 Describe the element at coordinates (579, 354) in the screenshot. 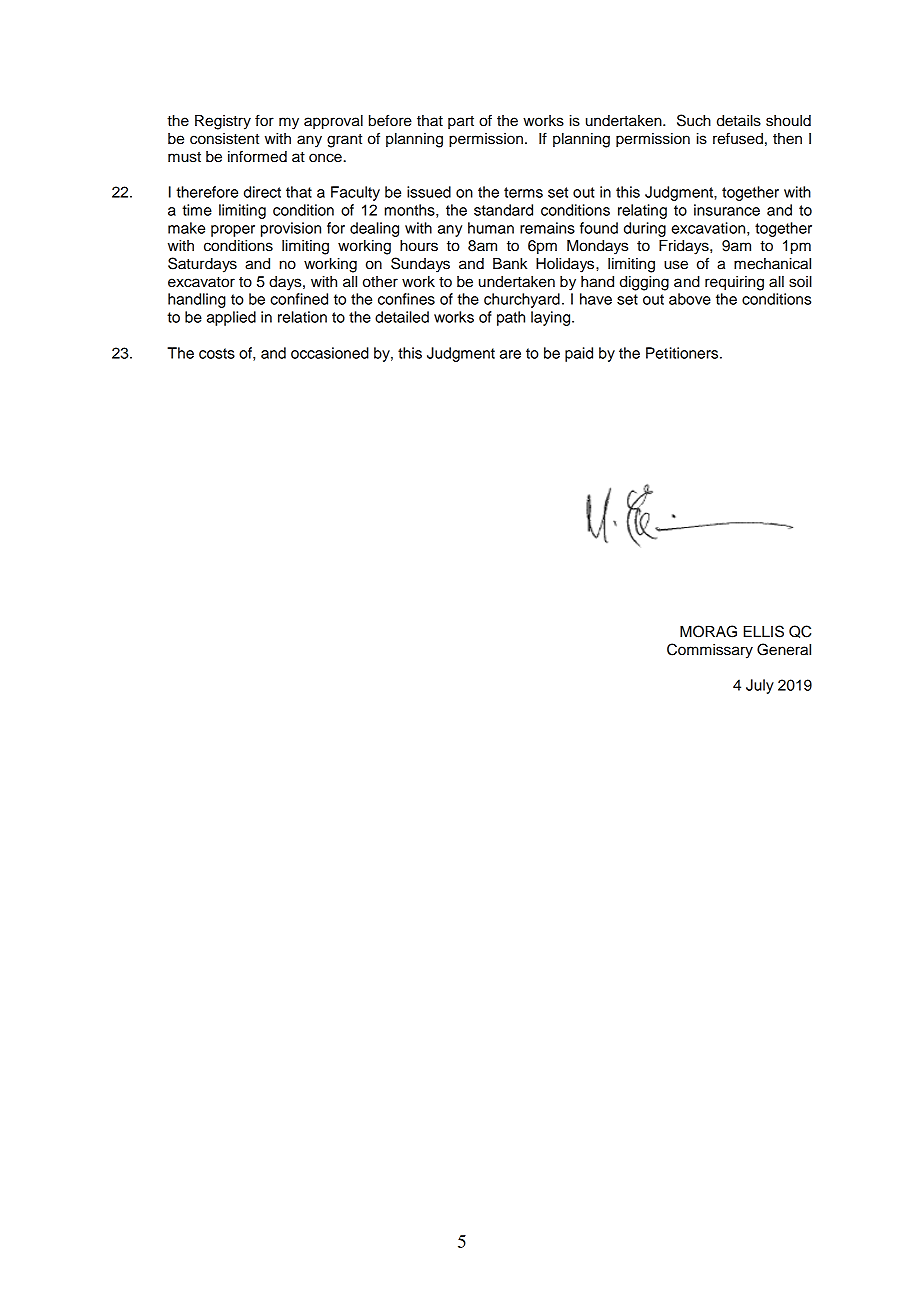

I see `paid` at that location.
